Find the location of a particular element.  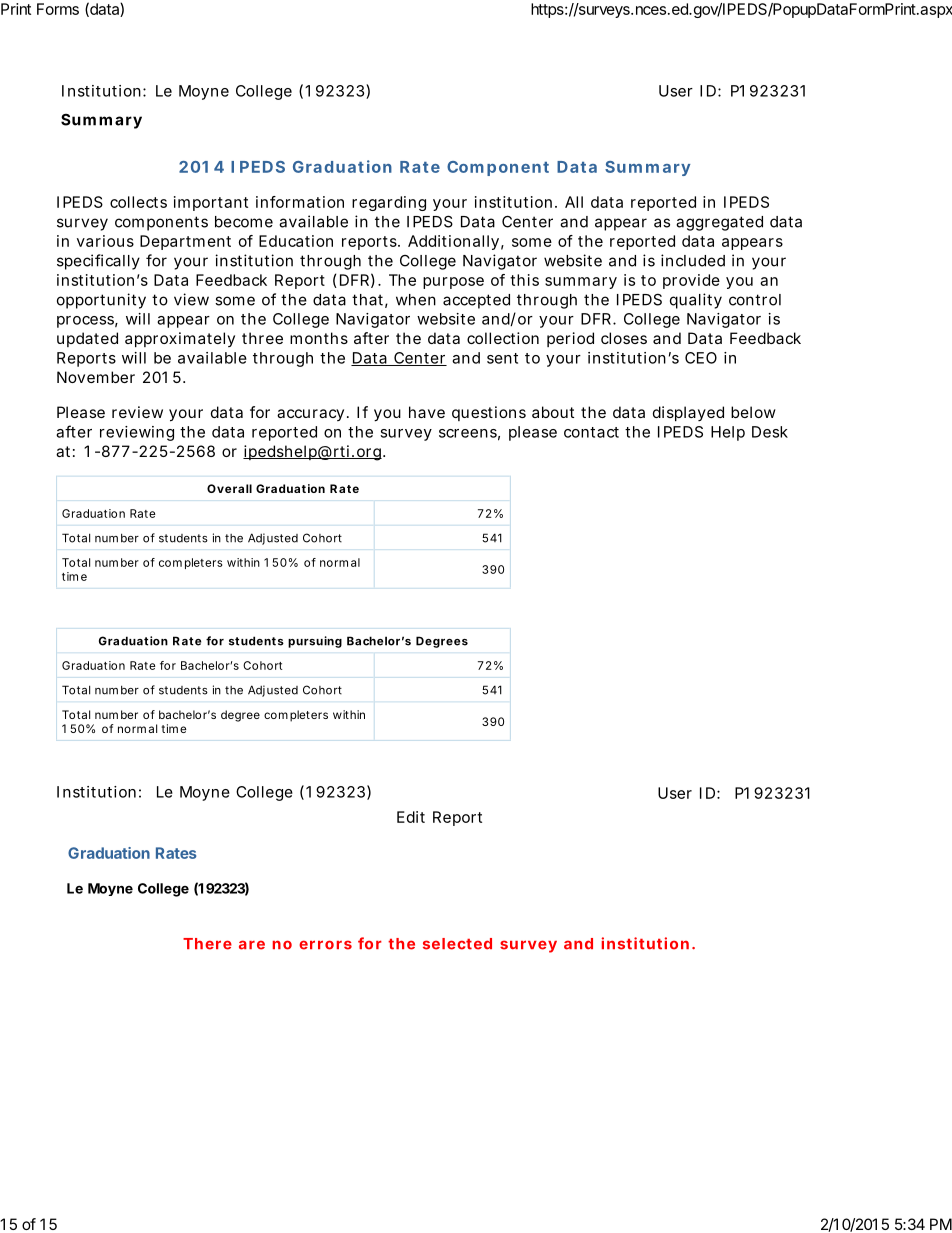

Overall is located at coordinates (229, 488).
